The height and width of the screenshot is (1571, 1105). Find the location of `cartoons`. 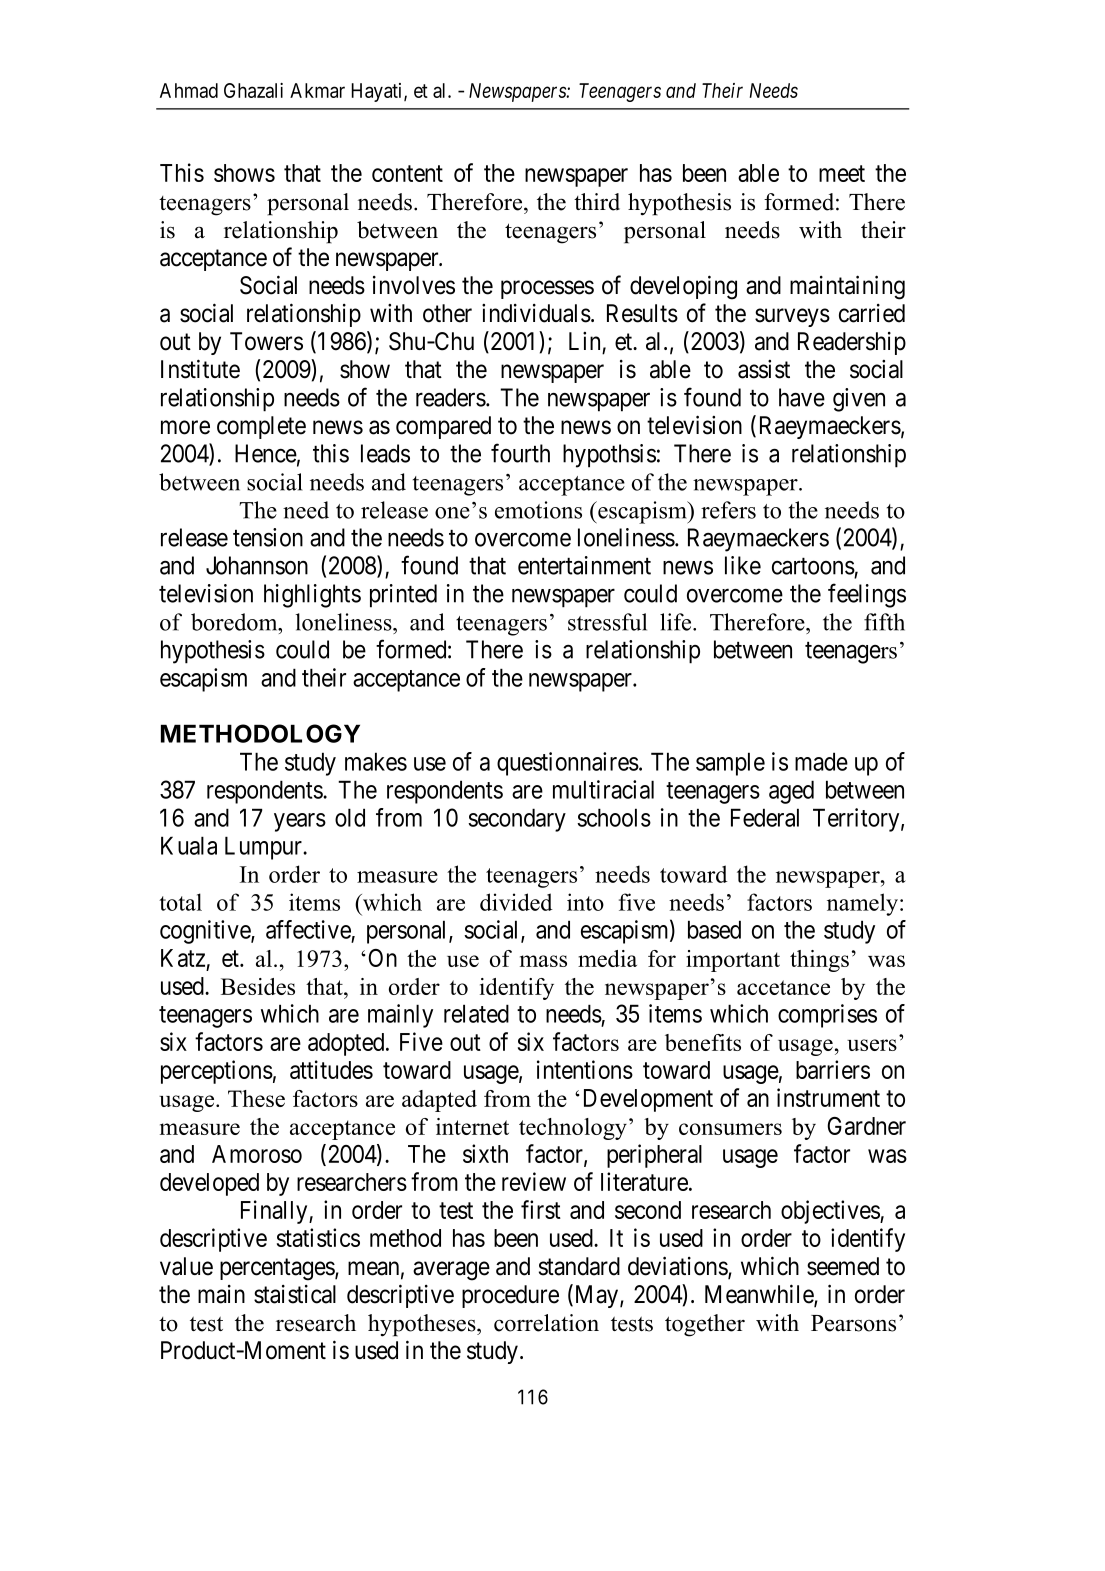

cartoons is located at coordinates (813, 566).
